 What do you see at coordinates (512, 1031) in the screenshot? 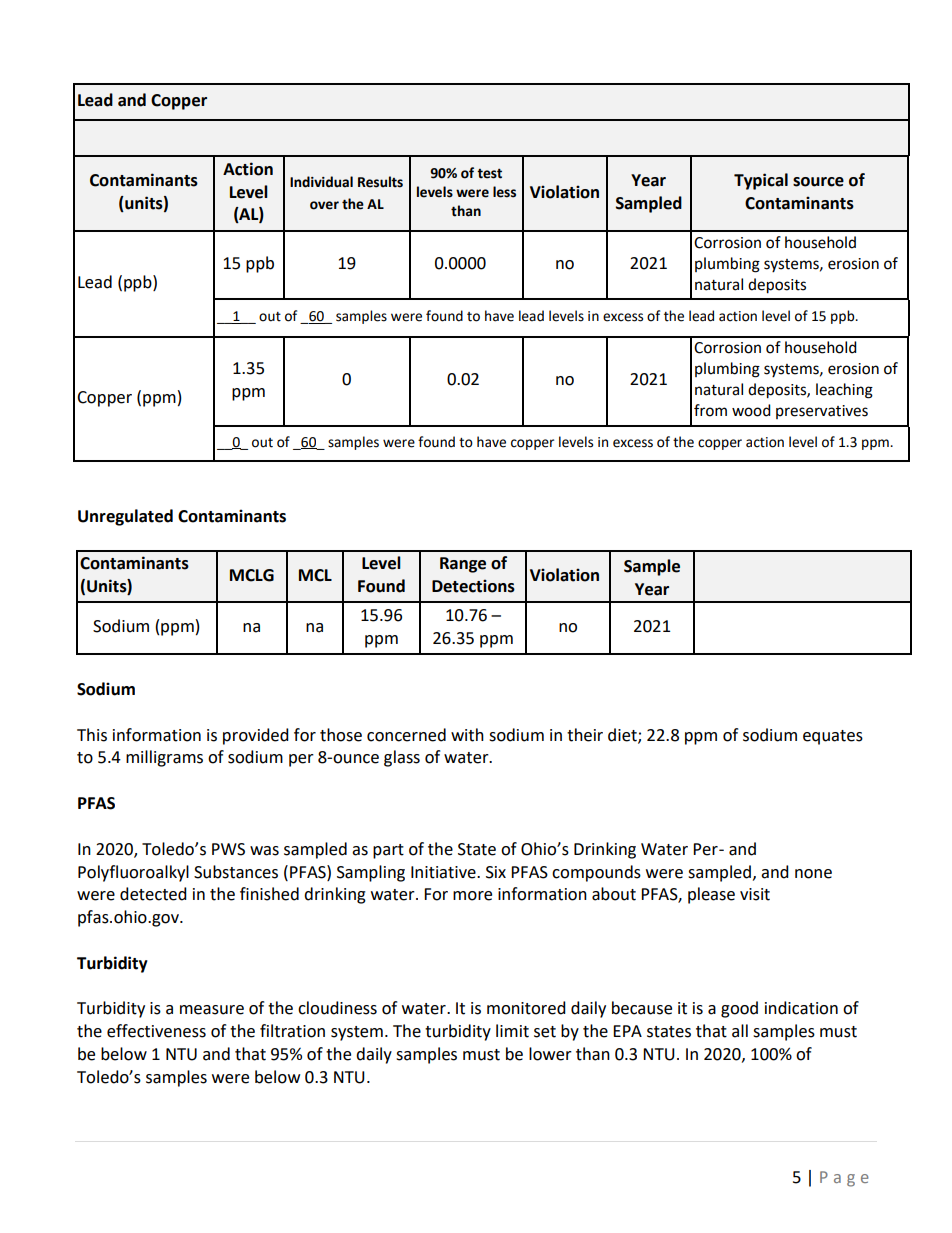
I see `limit` at bounding box center [512, 1031].
